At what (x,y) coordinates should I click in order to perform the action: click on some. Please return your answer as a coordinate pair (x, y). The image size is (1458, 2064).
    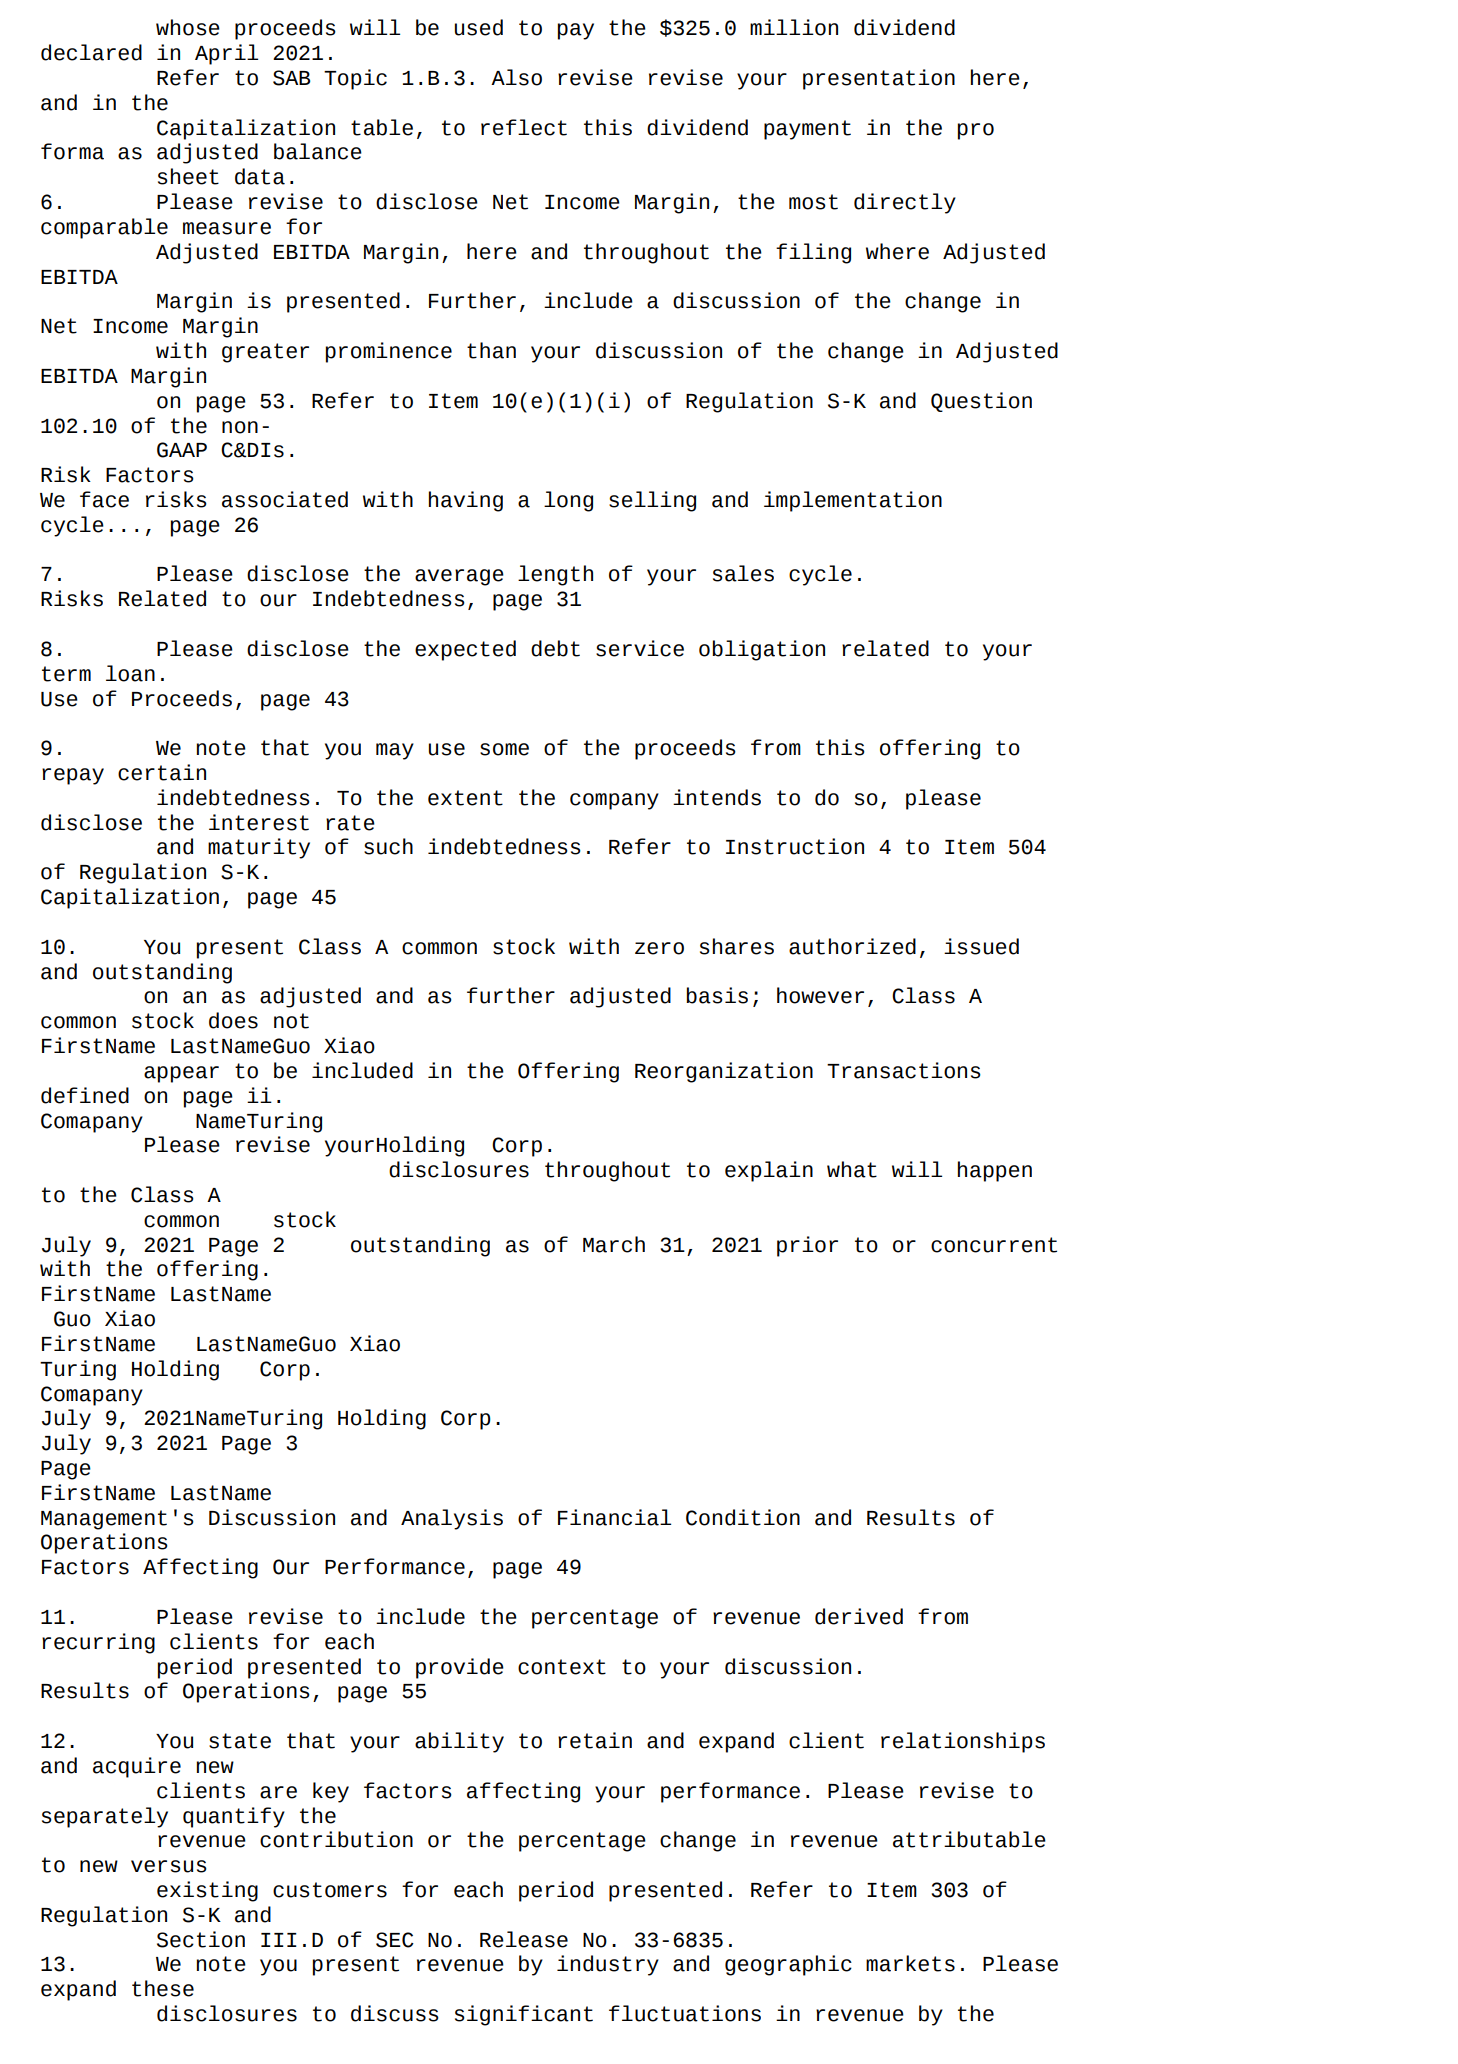
    Looking at the image, I should click on (504, 749).
